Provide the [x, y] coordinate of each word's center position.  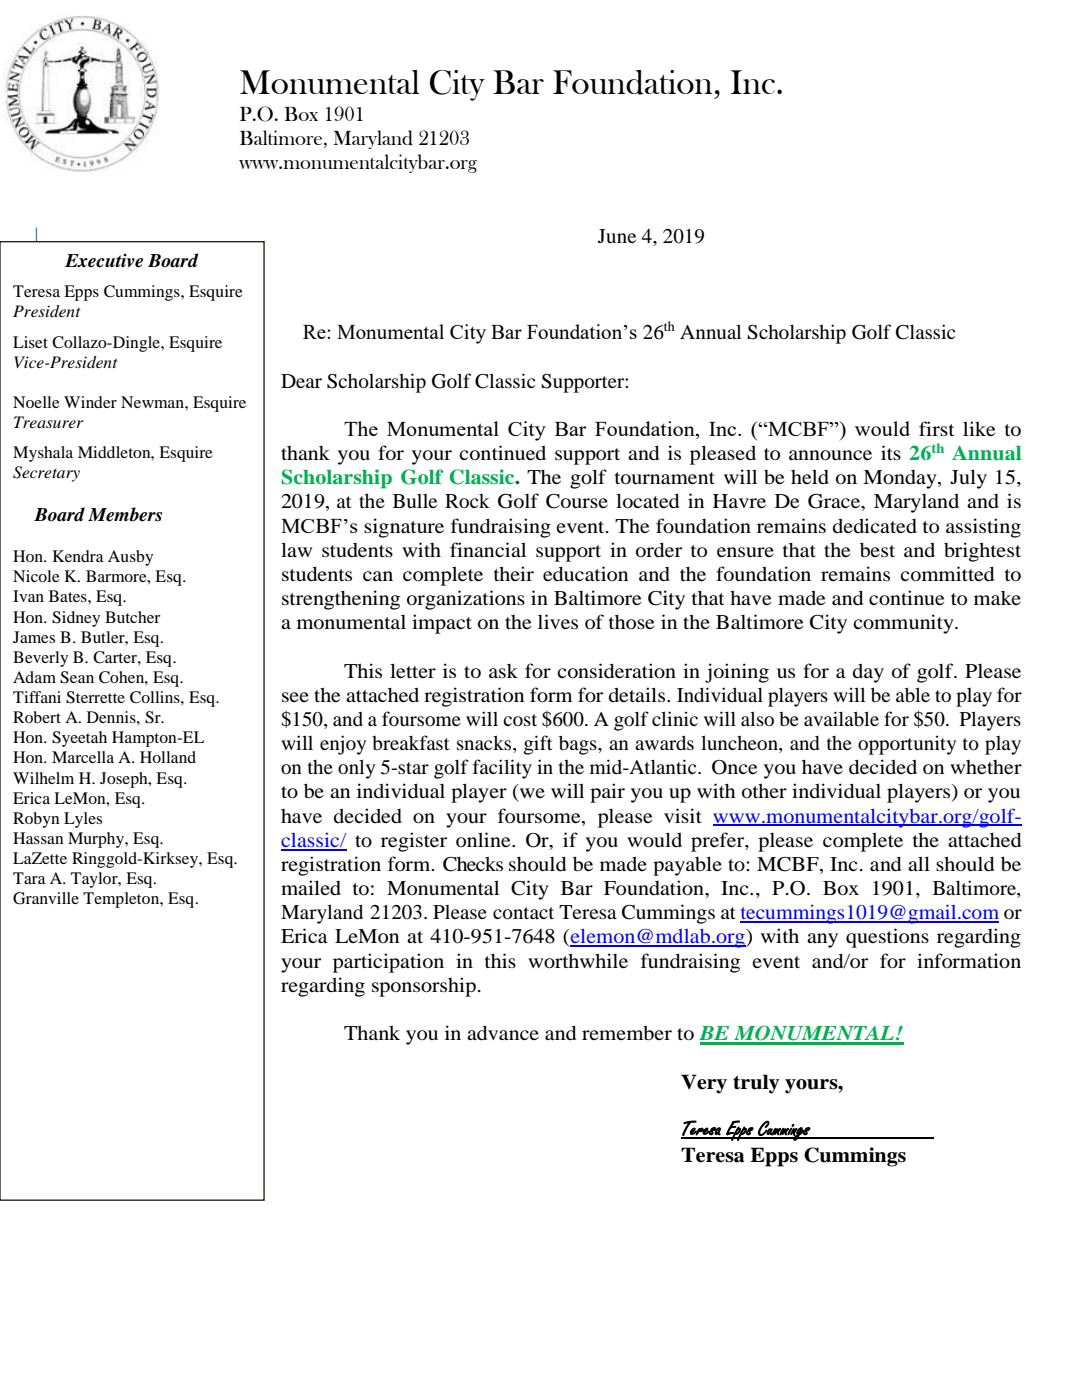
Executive [104, 261]
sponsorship [424, 987]
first [936, 428]
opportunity [907, 745]
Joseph [125, 780]
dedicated [875, 526]
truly [756, 1084]
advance [503, 1032]
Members [125, 514]
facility [502, 769]
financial [488, 549]
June [617, 236]
